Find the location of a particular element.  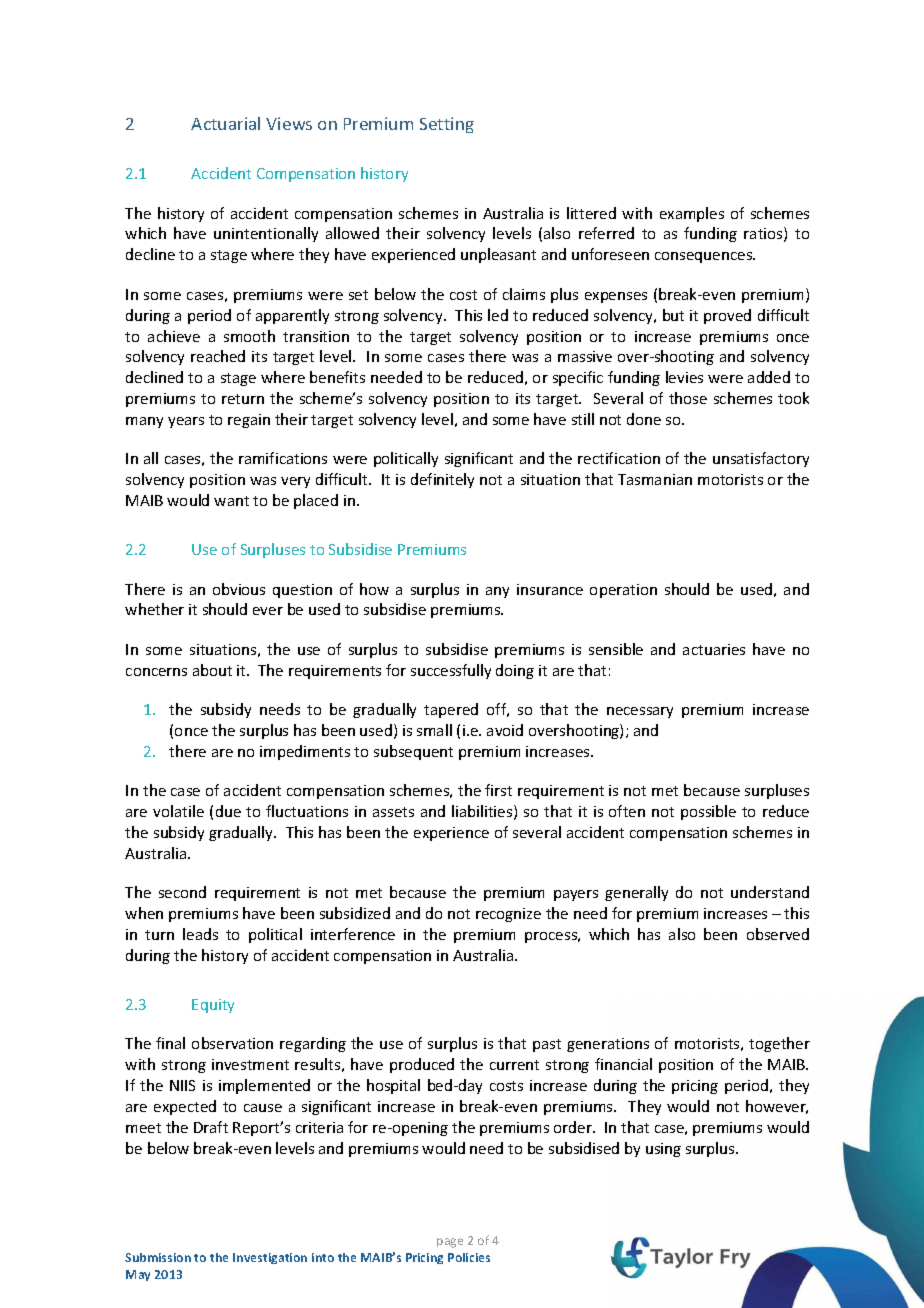

actuaries is located at coordinates (714, 649).
